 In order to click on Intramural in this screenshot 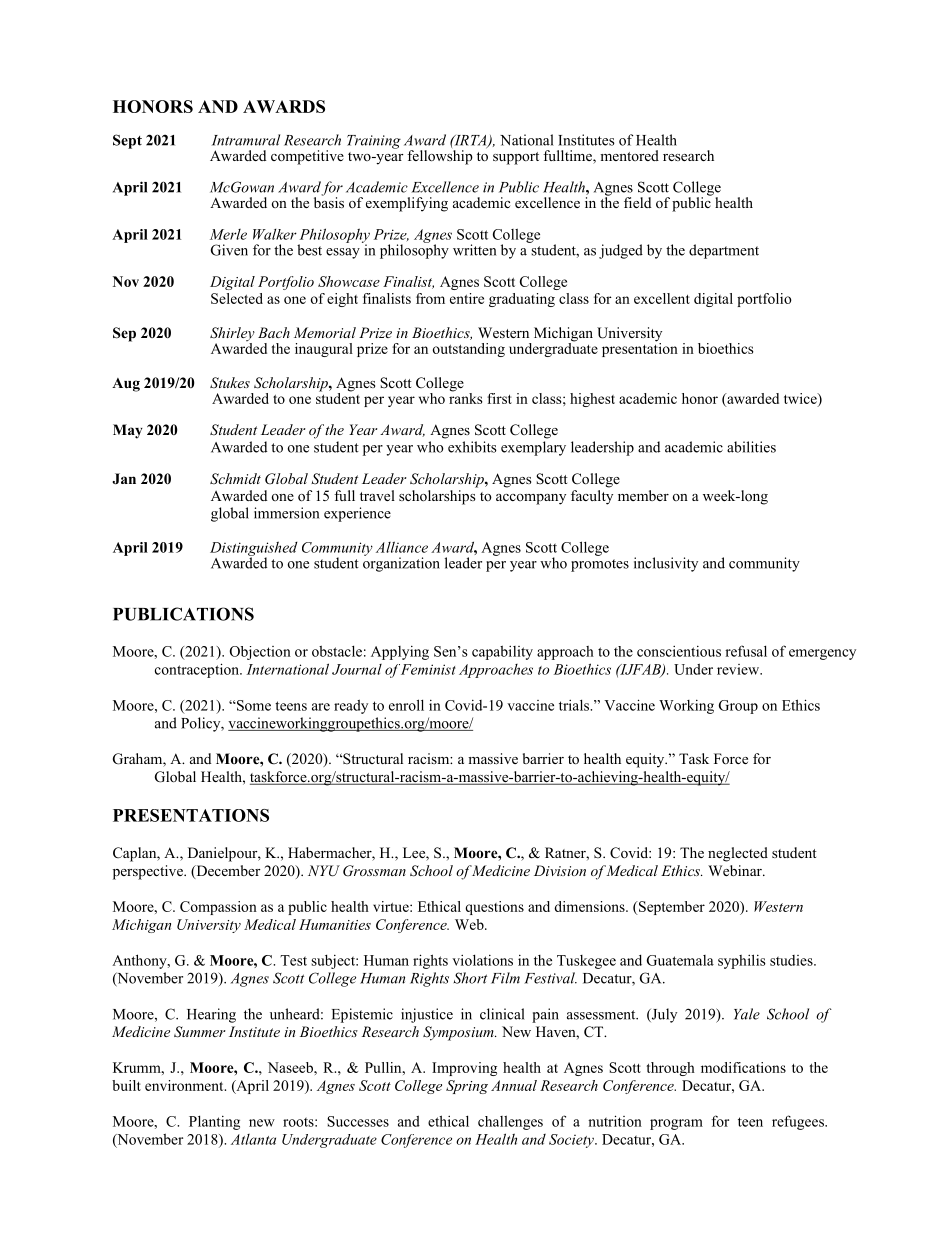, I will do `click(246, 140)`.
